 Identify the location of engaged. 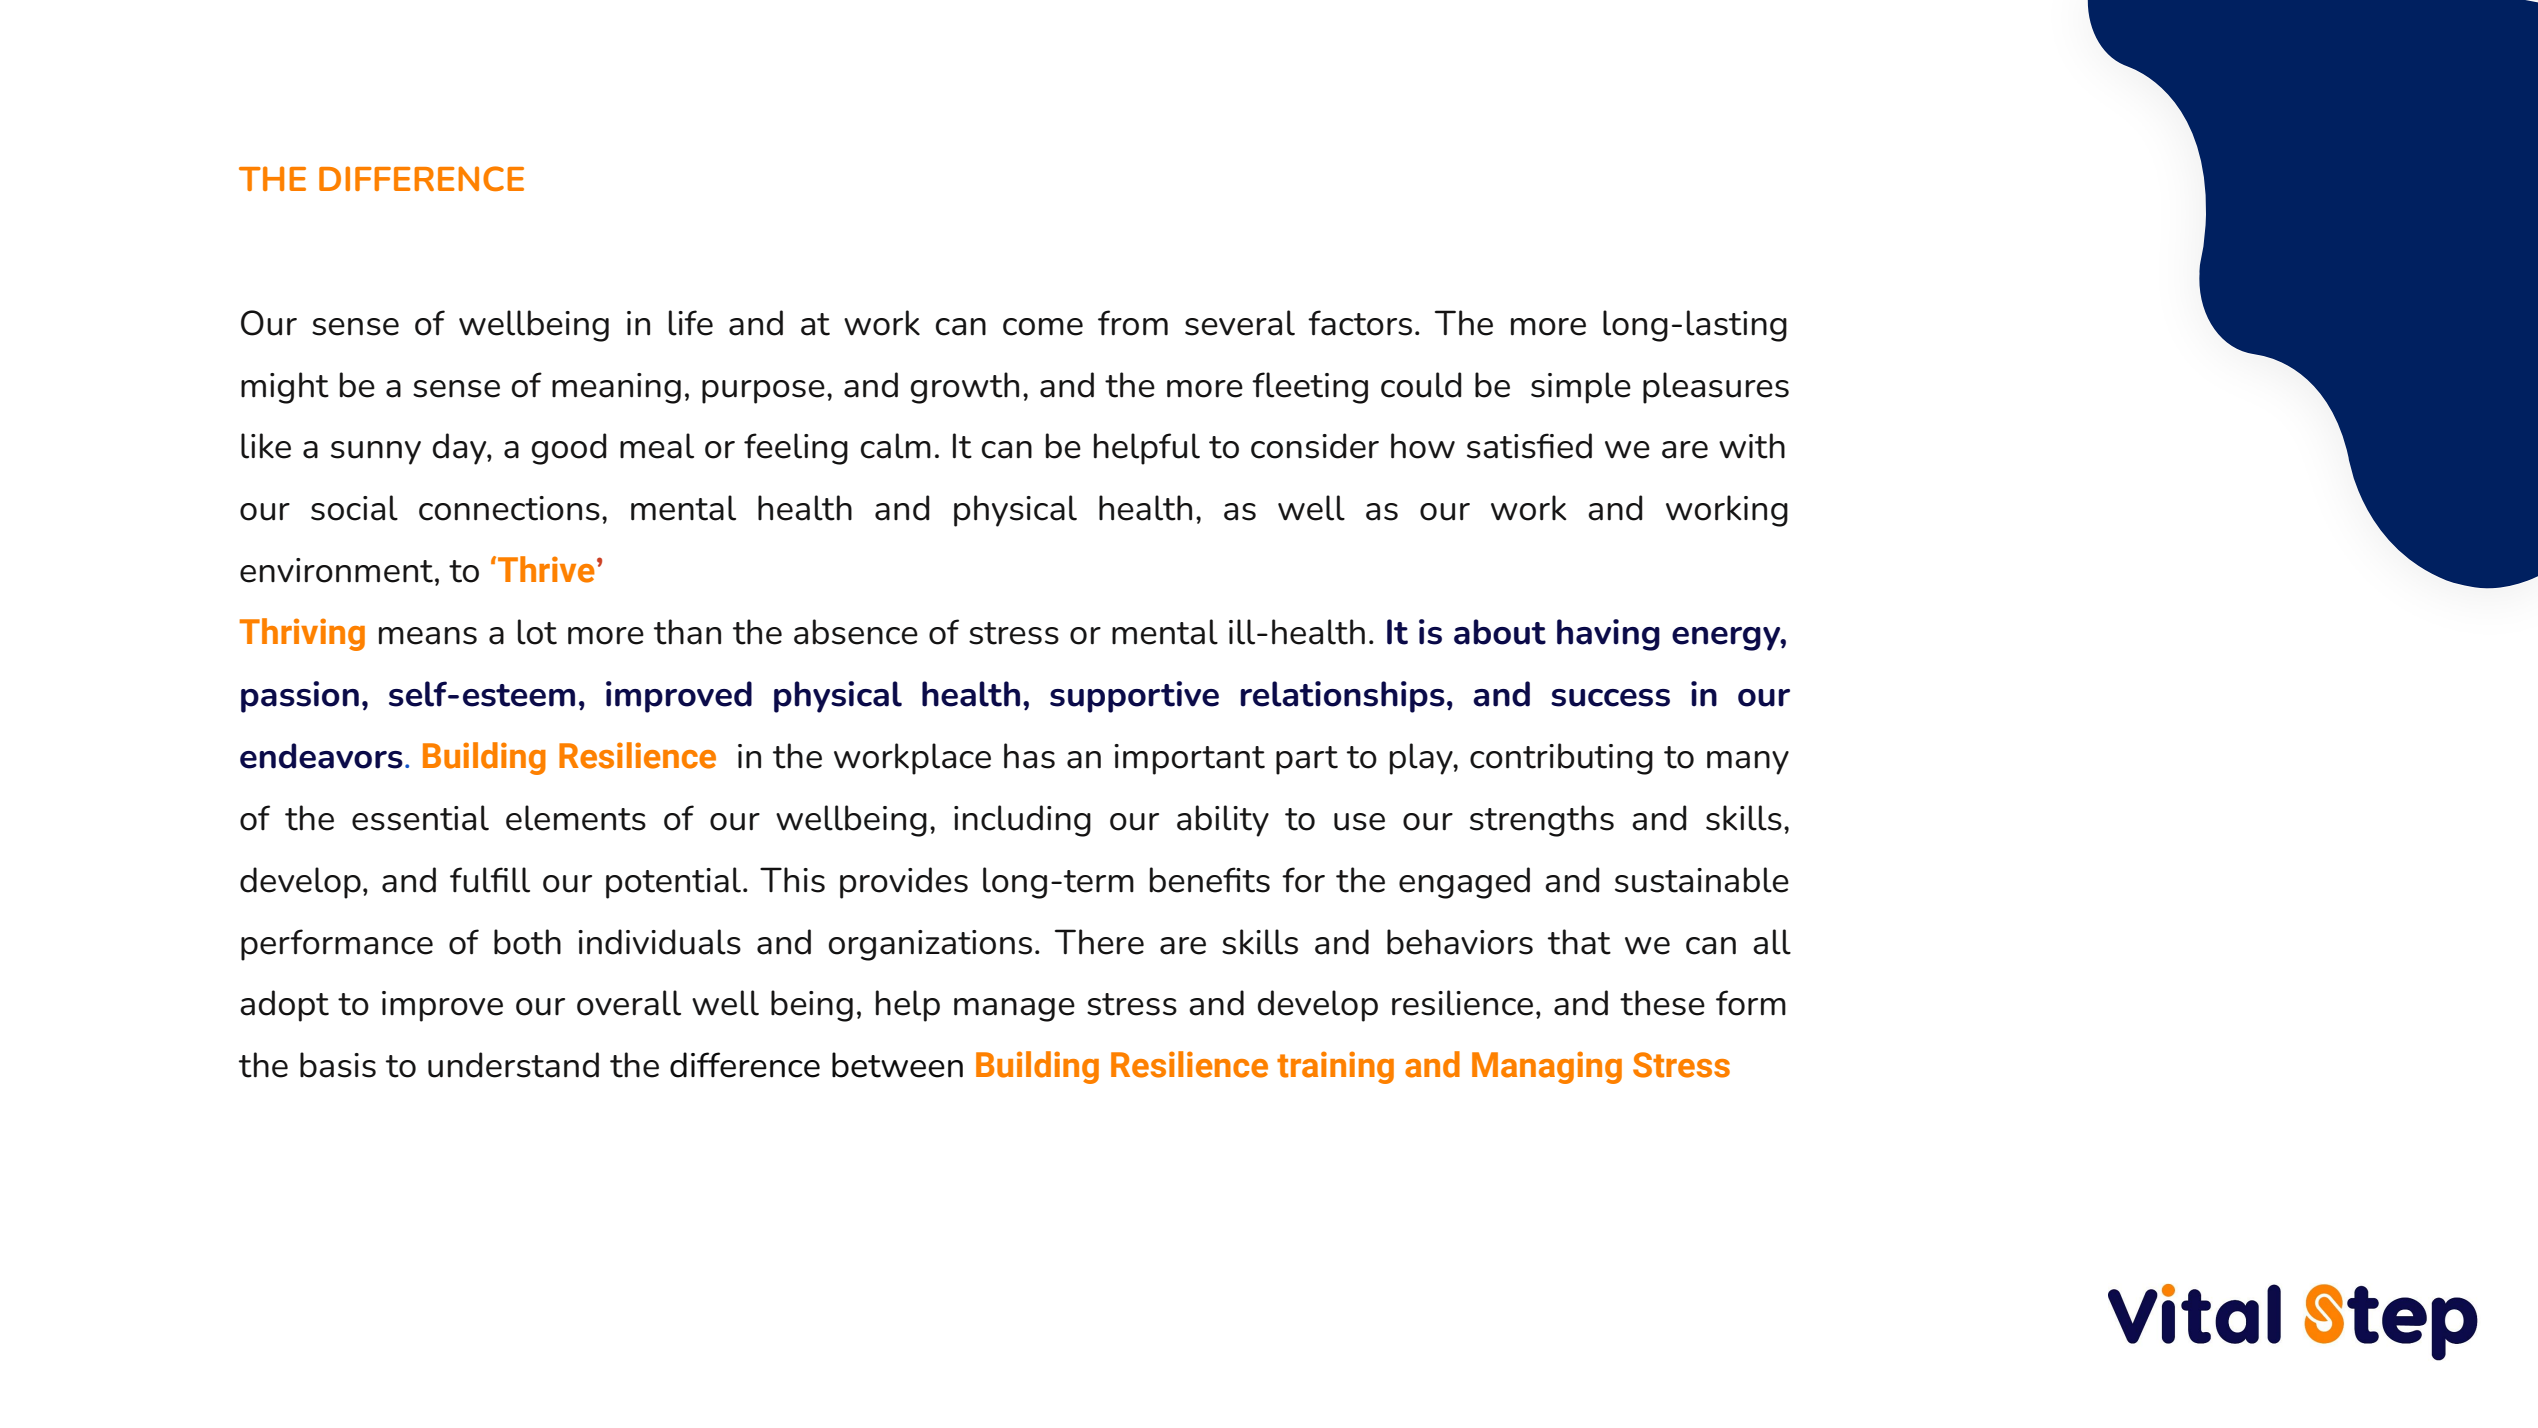
(1464, 883).
